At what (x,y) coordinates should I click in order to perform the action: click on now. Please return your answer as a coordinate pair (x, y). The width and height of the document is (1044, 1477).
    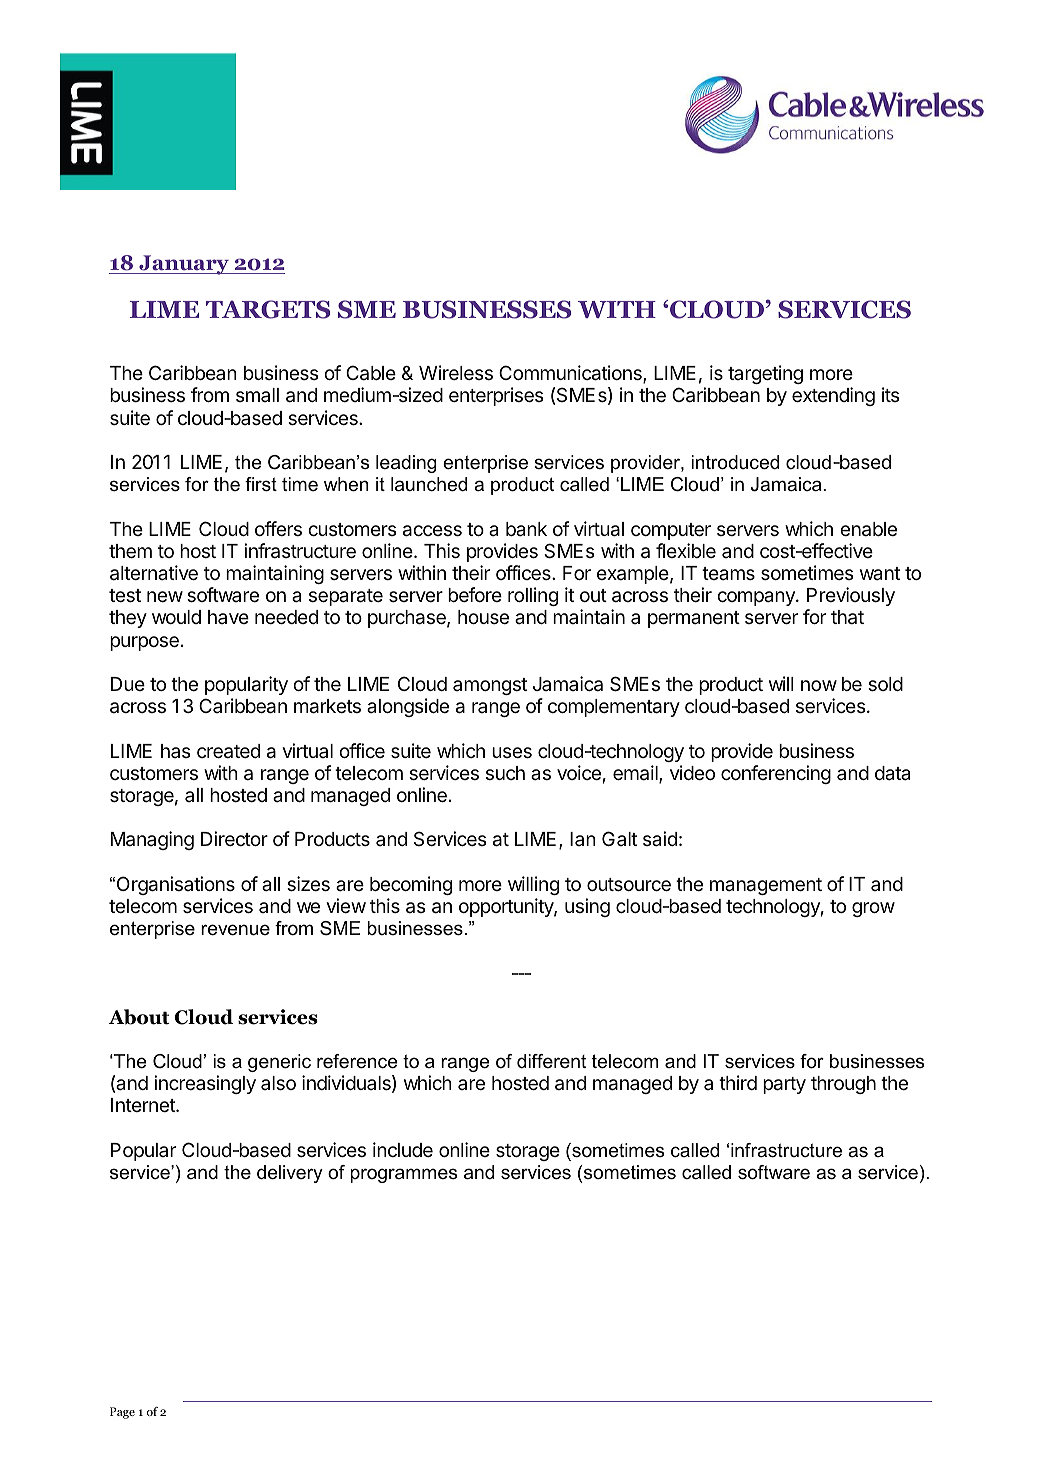
    Looking at the image, I should click on (819, 685).
